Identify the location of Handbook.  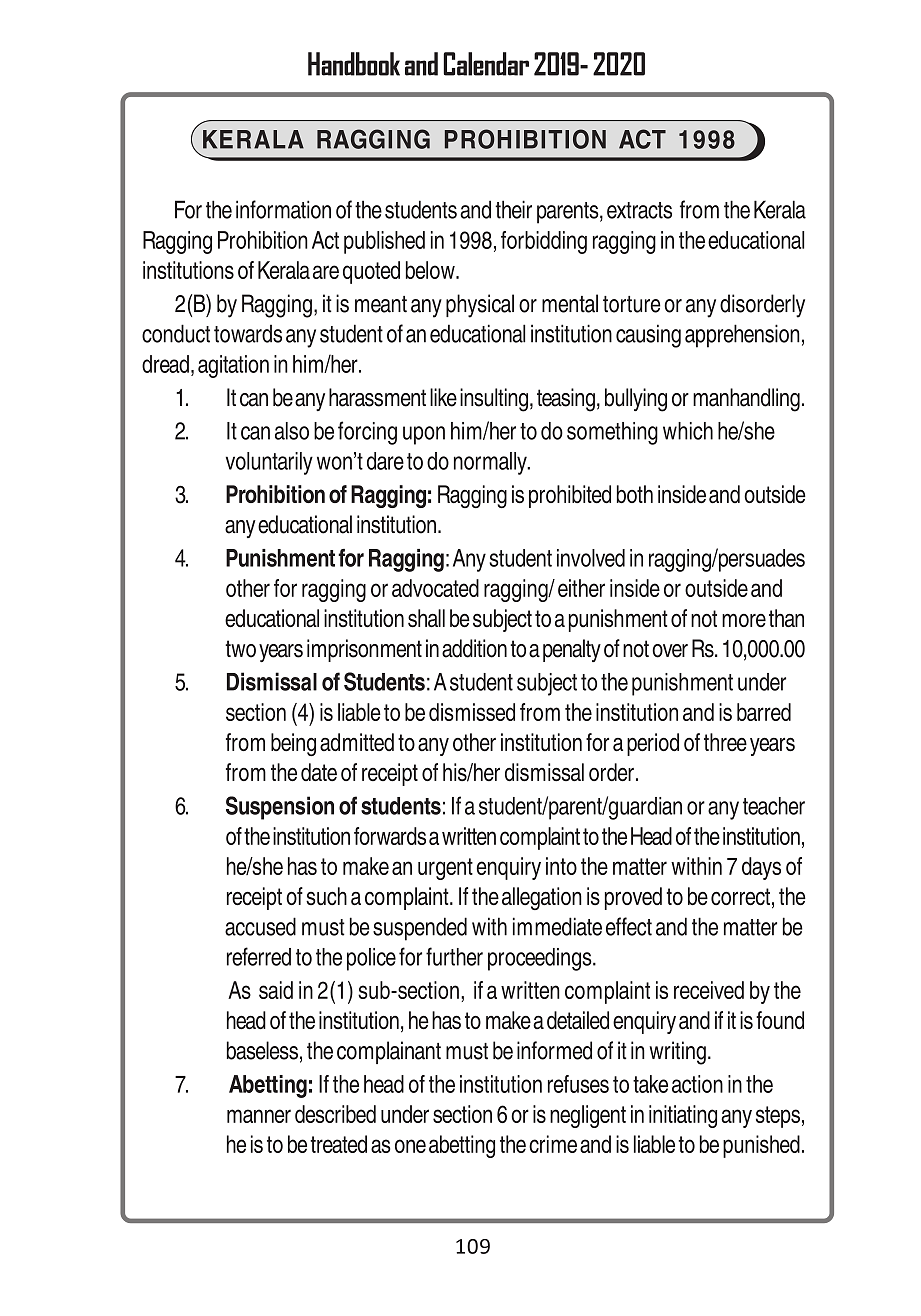
(354, 64).
